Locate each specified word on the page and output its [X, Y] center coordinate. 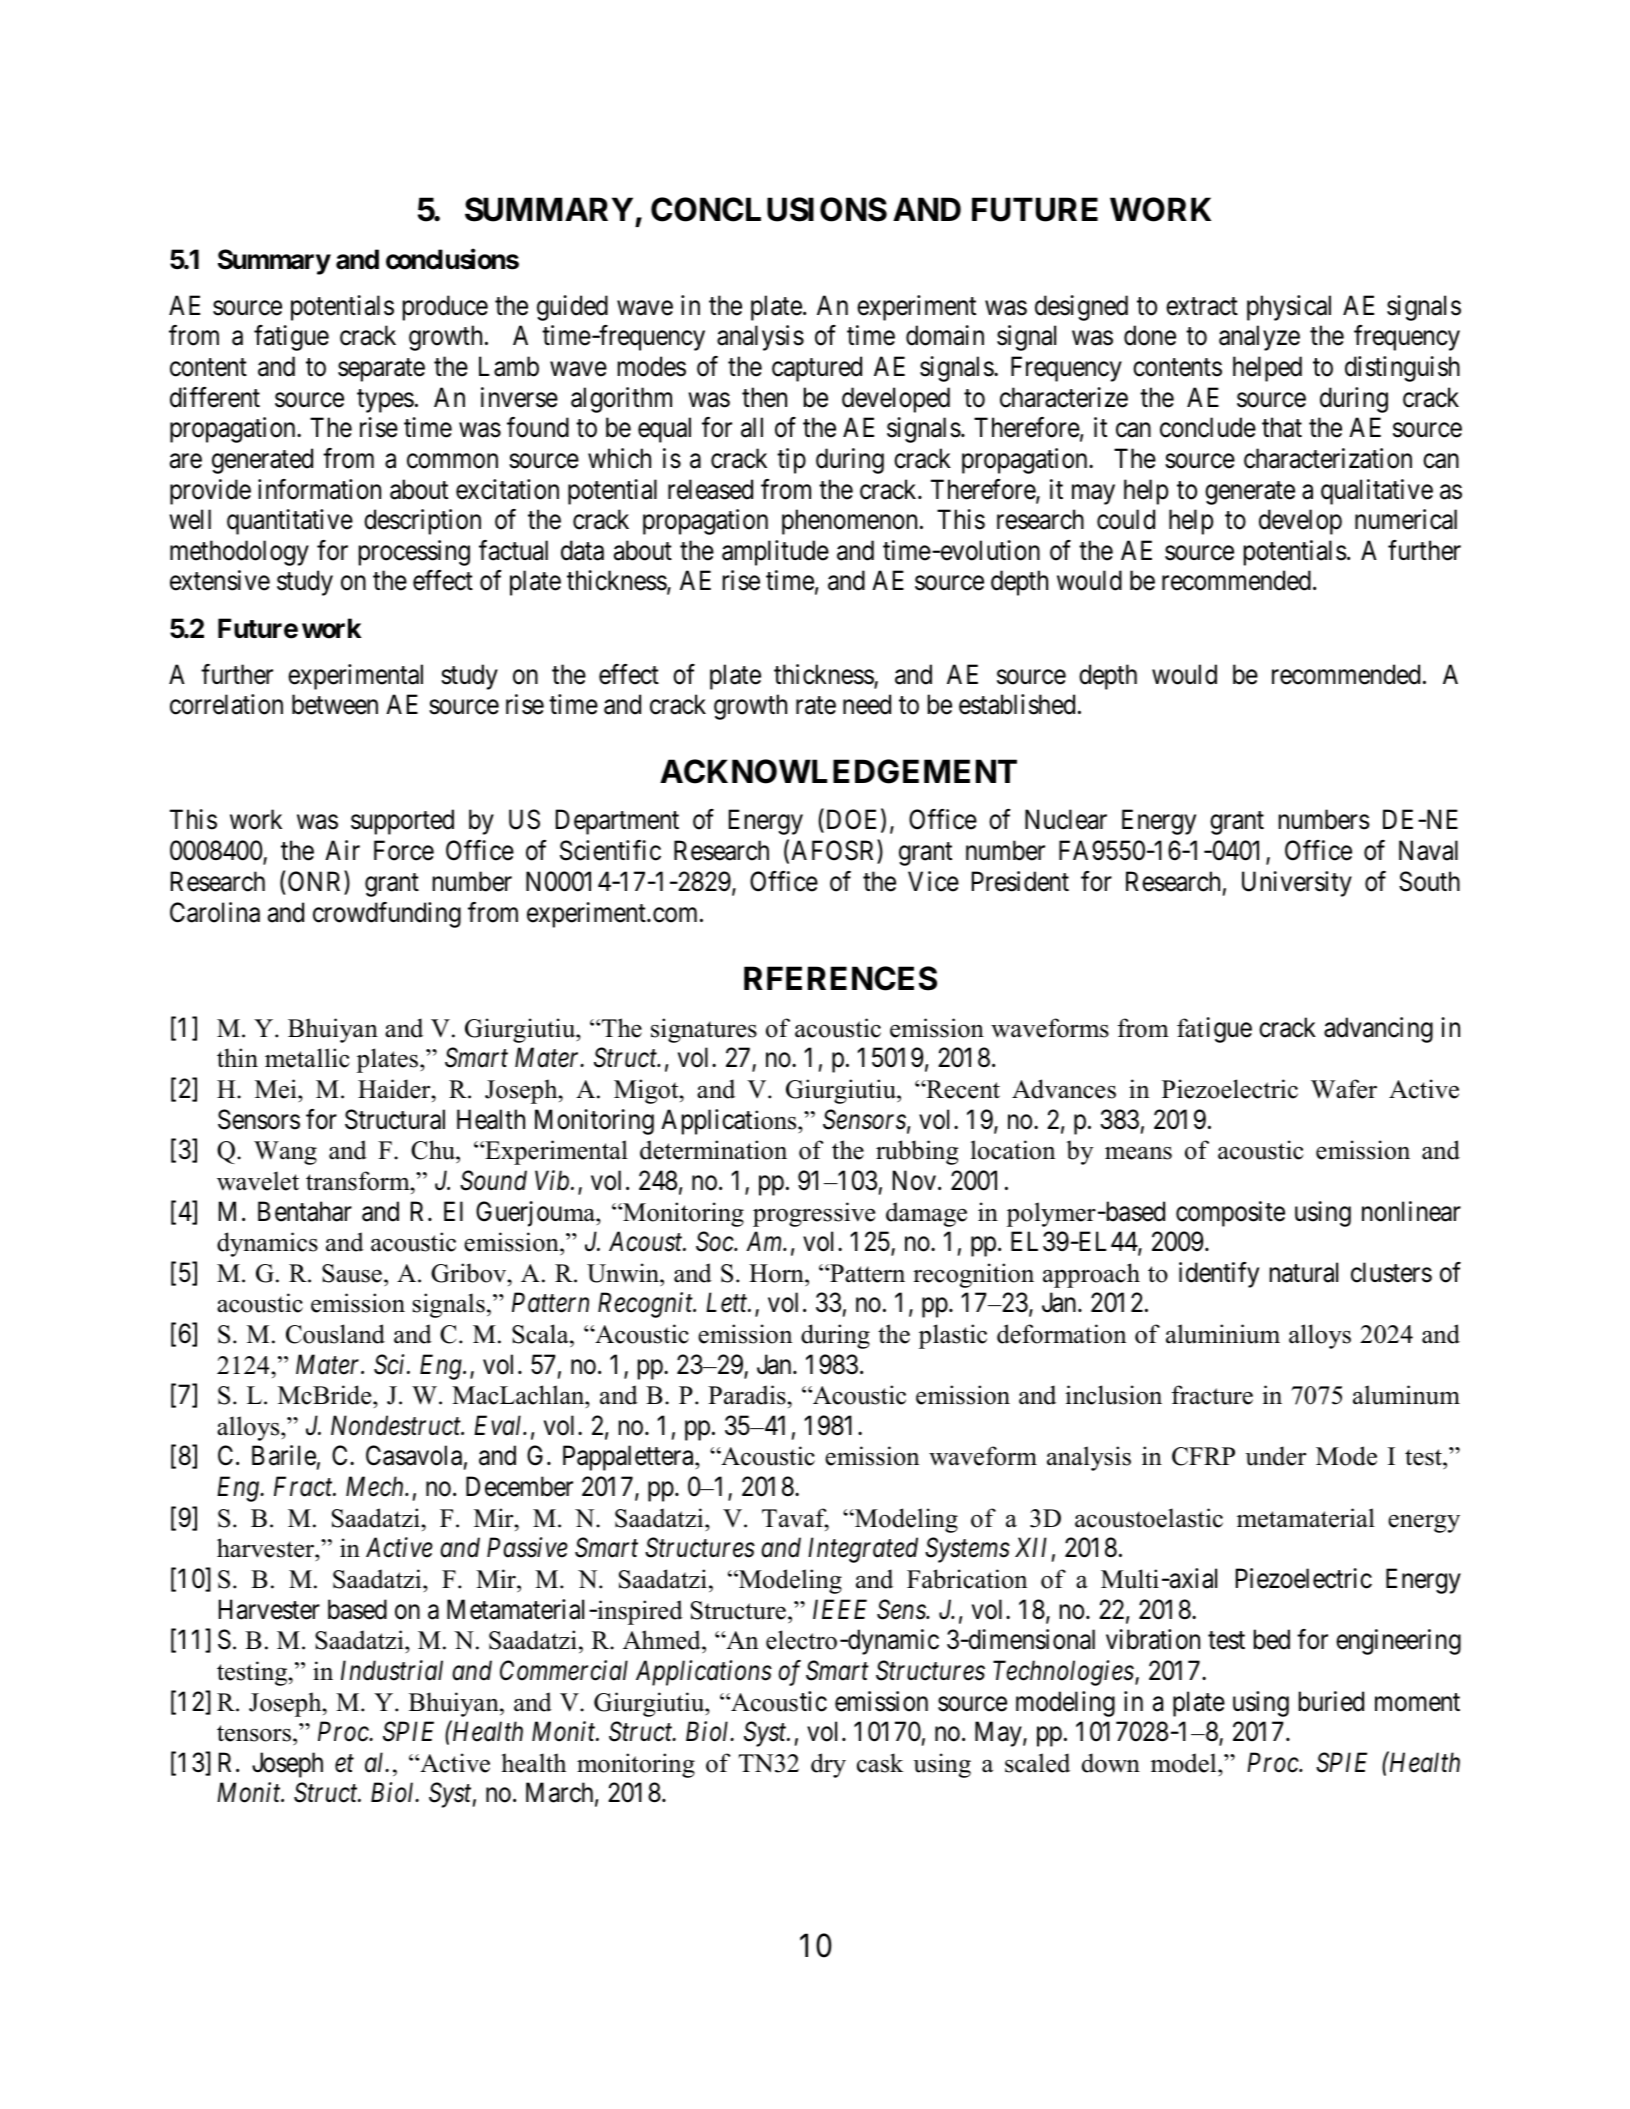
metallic [307, 1058]
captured [817, 369]
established [1017, 704]
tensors [254, 1733]
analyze [1259, 338]
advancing [1378, 1030]
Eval [499, 1425]
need [867, 704]
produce [445, 308]
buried [1331, 1701]
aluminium [1223, 1334]
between [335, 704]
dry [828, 1765]
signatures [704, 1030]
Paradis [748, 1395]
